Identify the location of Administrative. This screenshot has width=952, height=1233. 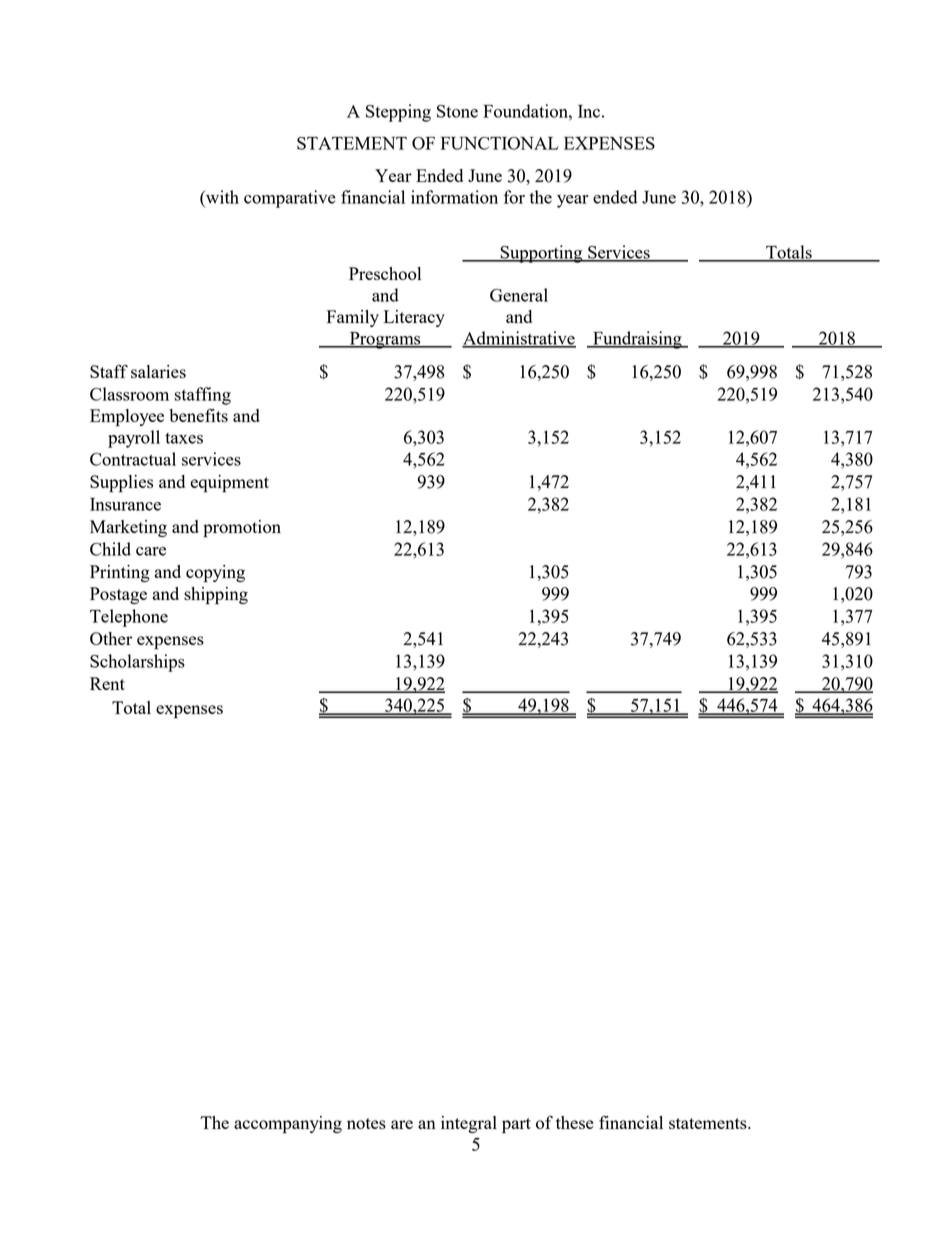
(519, 339).
